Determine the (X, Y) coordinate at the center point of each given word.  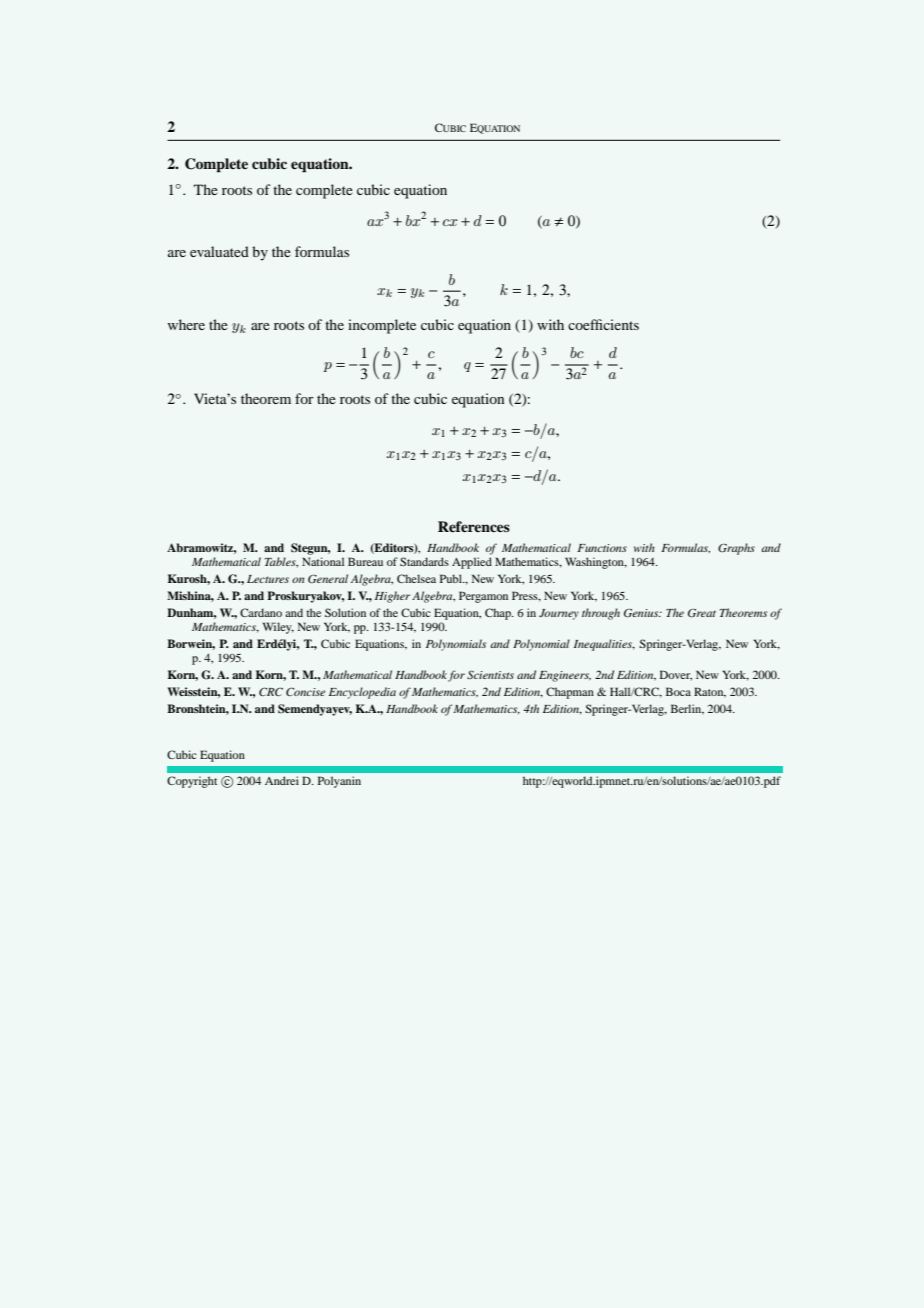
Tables (281, 562)
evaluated (219, 251)
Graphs (736, 549)
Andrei (282, 780)
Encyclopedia (362, 693)
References (474, 526)
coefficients (603, 324)
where (186, 324)
